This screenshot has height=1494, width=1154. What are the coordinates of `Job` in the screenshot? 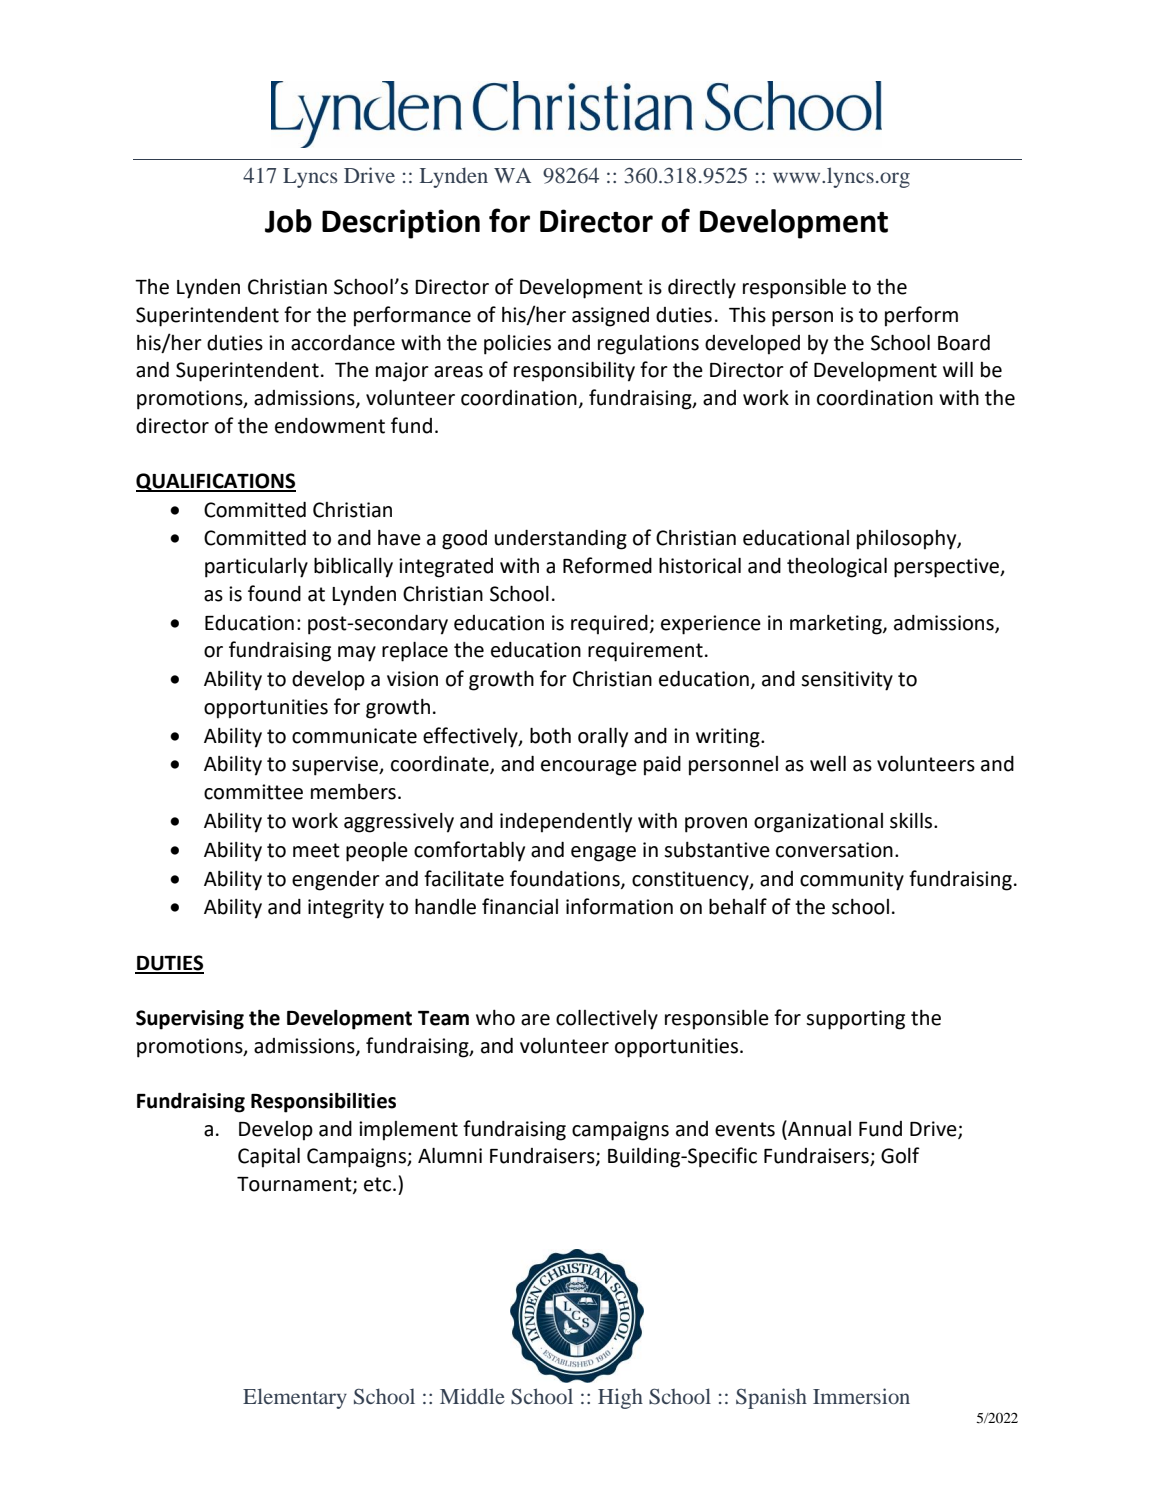 It's located at (288, 221).
